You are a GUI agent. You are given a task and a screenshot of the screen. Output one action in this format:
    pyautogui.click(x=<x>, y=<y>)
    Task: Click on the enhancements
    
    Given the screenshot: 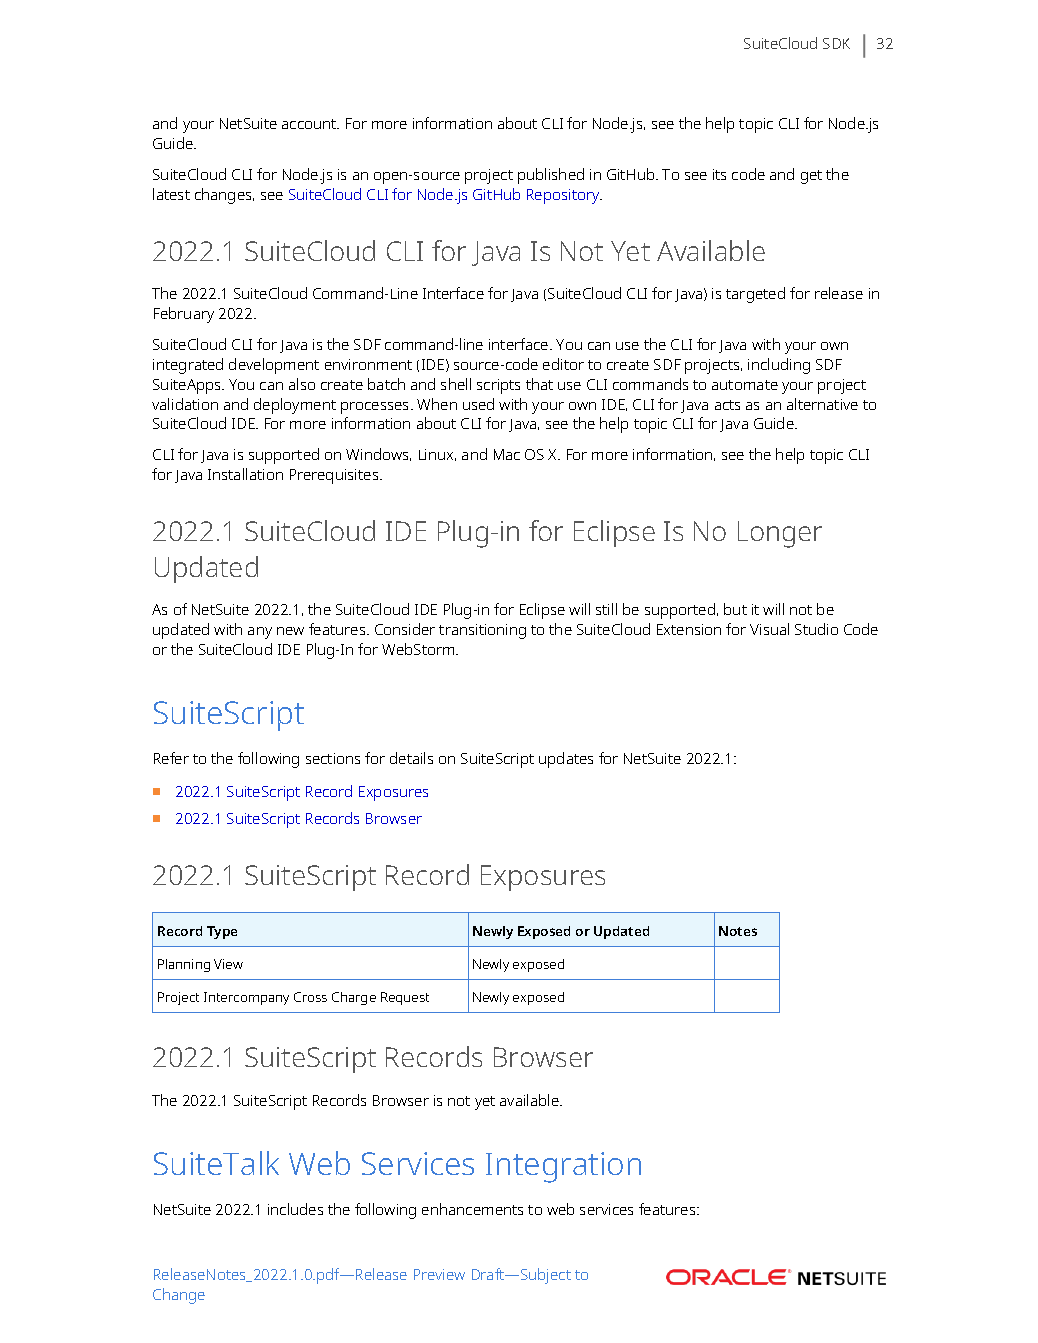 What is the action you would take?
    pyautogui.click(x=472, y=1209)
